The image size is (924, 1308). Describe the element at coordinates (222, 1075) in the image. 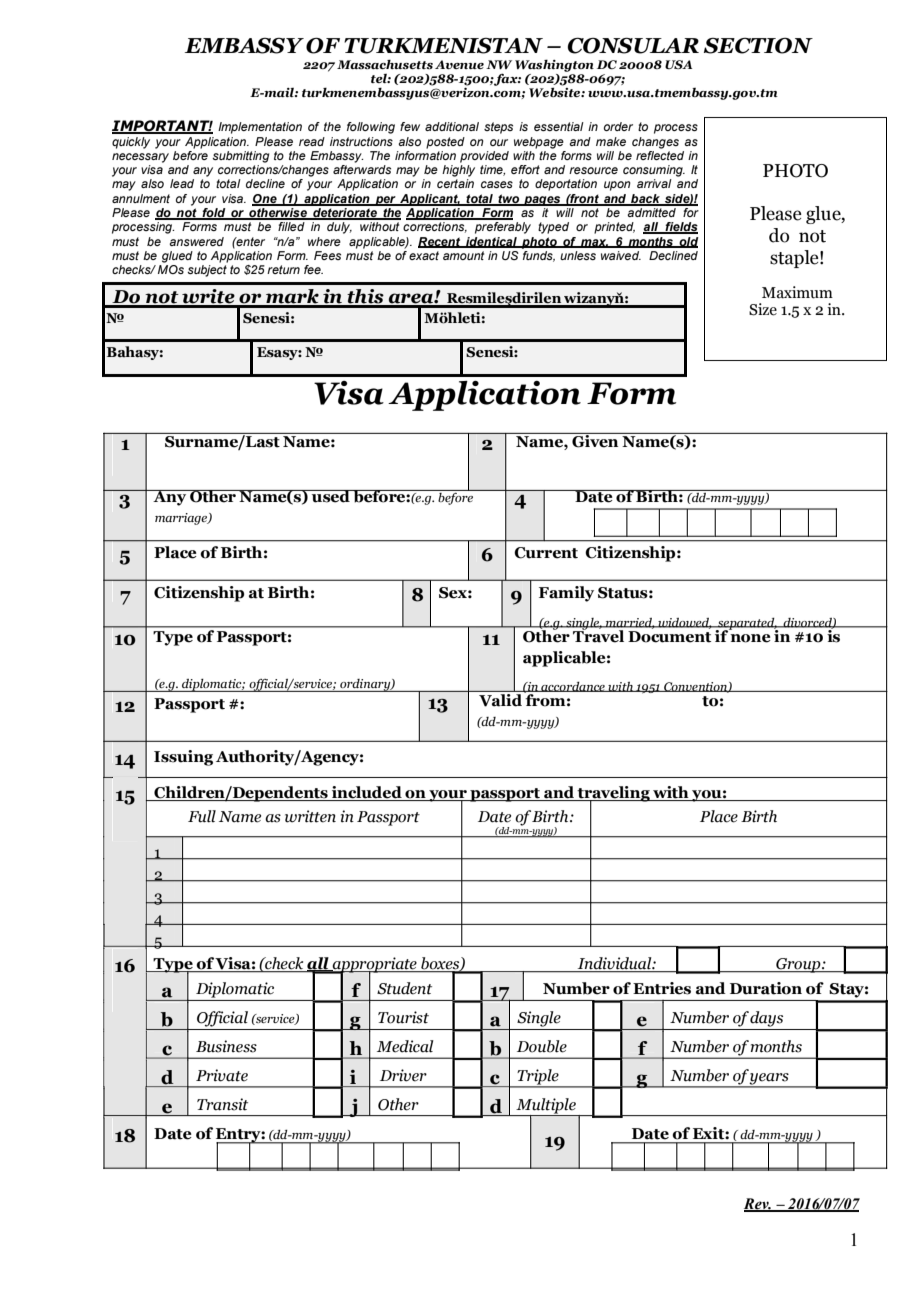

I see `Private` at that location.
